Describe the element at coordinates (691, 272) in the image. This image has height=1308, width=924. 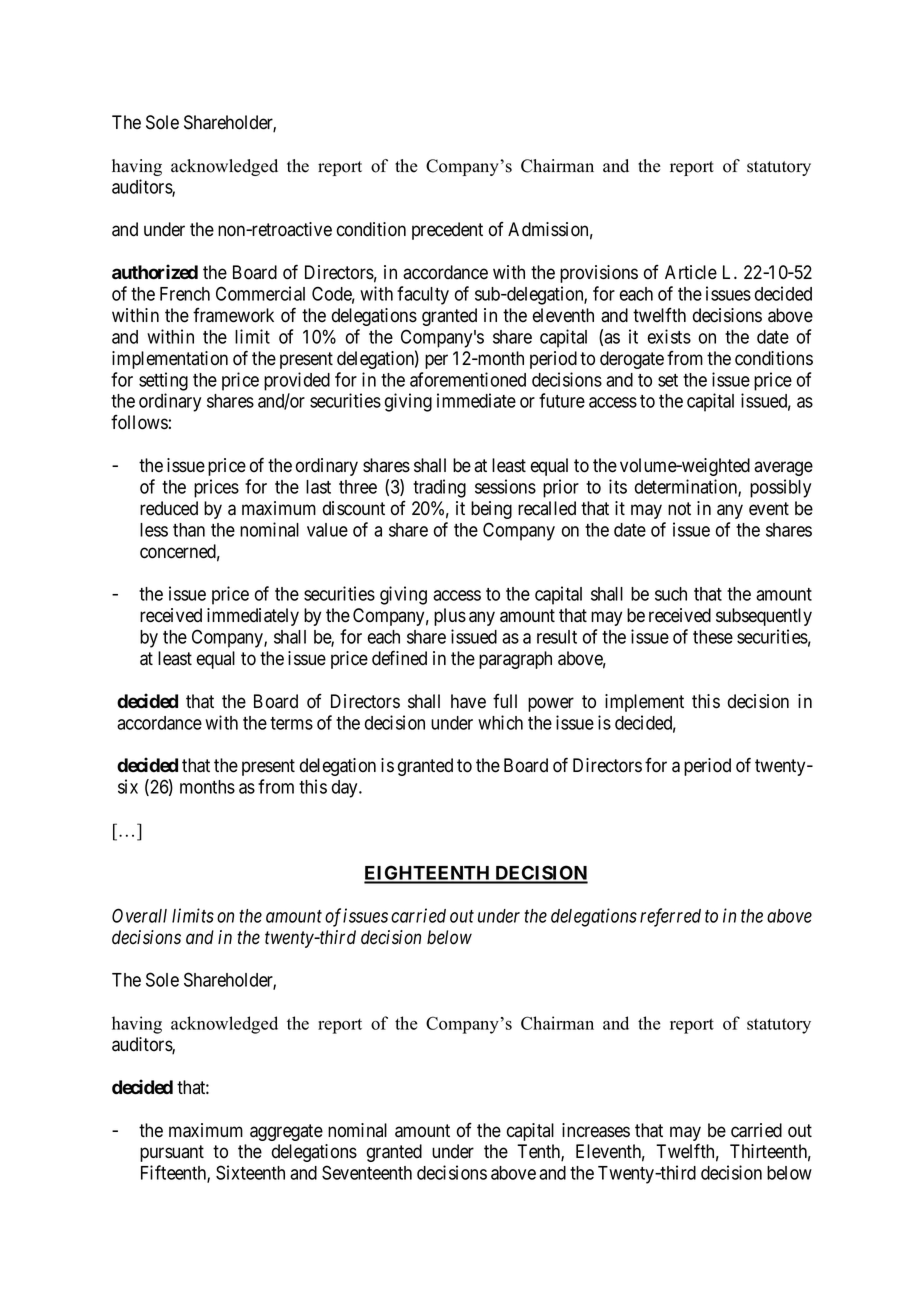
I see `Article` at that location.
